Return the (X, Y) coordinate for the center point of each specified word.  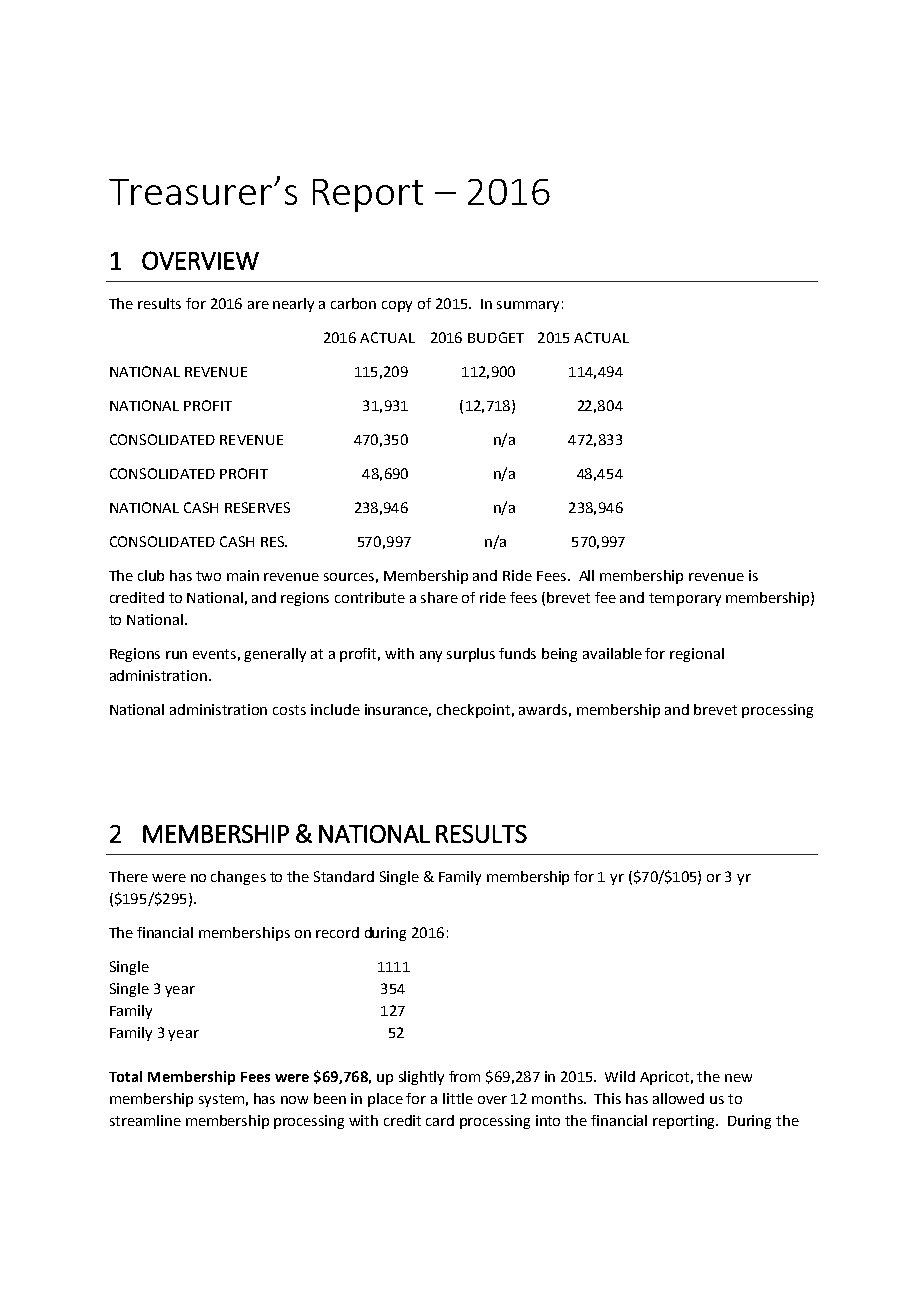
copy (397, 306)
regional (697, 655)
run (176, 655)
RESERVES (257, 507)
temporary (685, 599)
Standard (344, 876)
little (458, 1098)
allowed (678, 1098)
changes (238, 878)
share (439, 597)
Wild (620, 1076)
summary (528, 306)
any (431, 656)
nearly (293, 305)
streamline (145, 1120)
